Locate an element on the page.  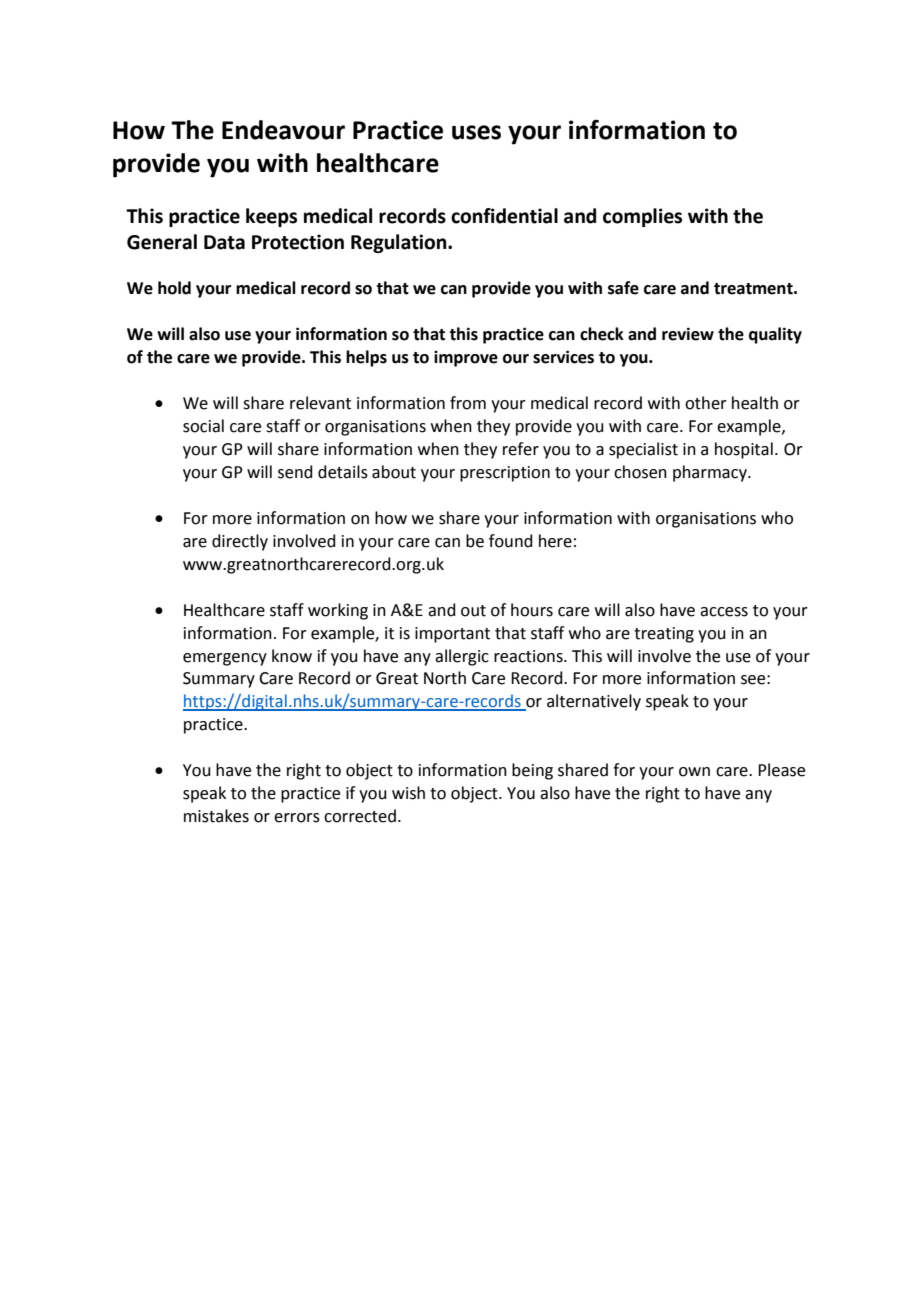
send is located at coordinates (295, 472).
